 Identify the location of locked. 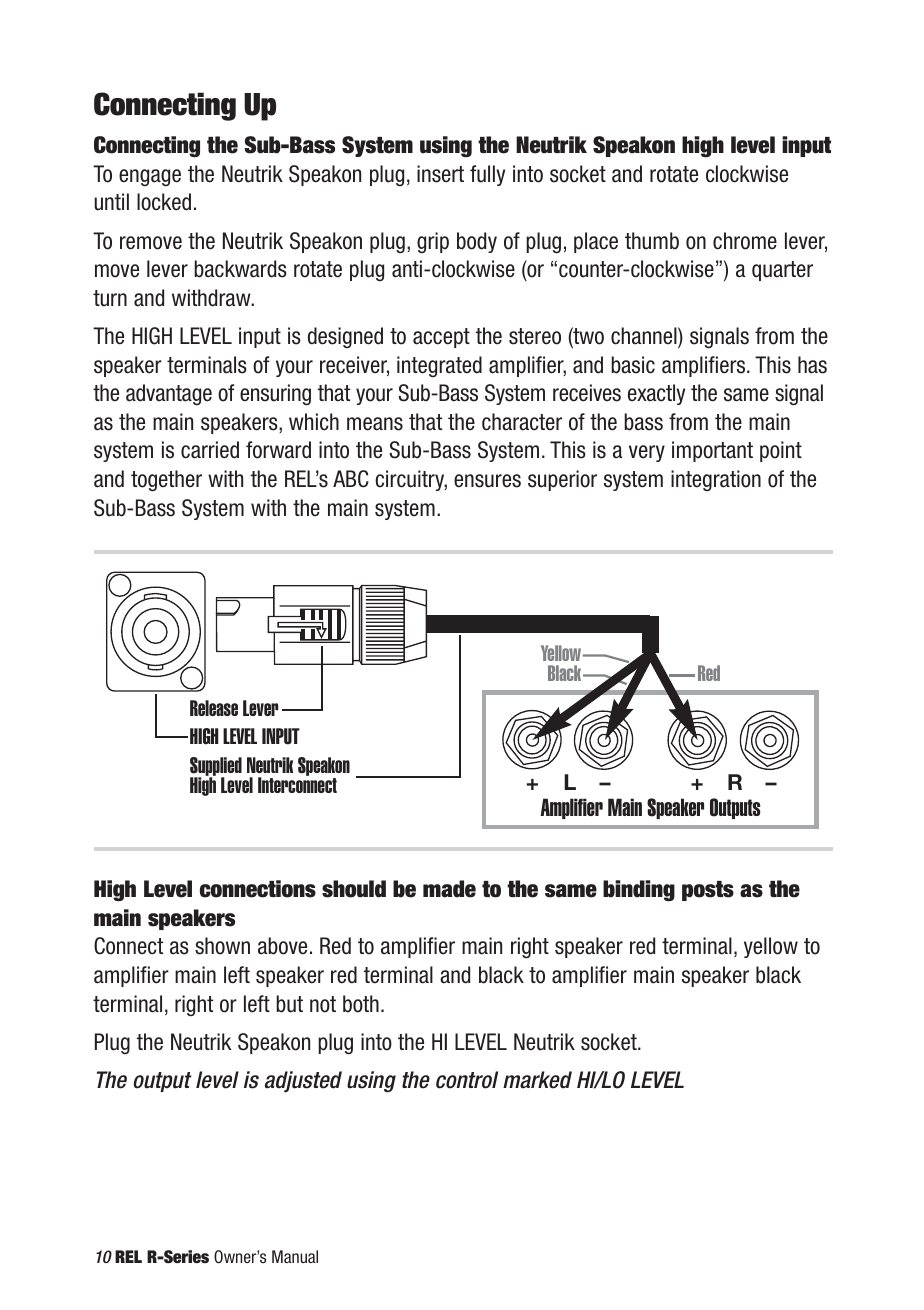
(164, 202).
